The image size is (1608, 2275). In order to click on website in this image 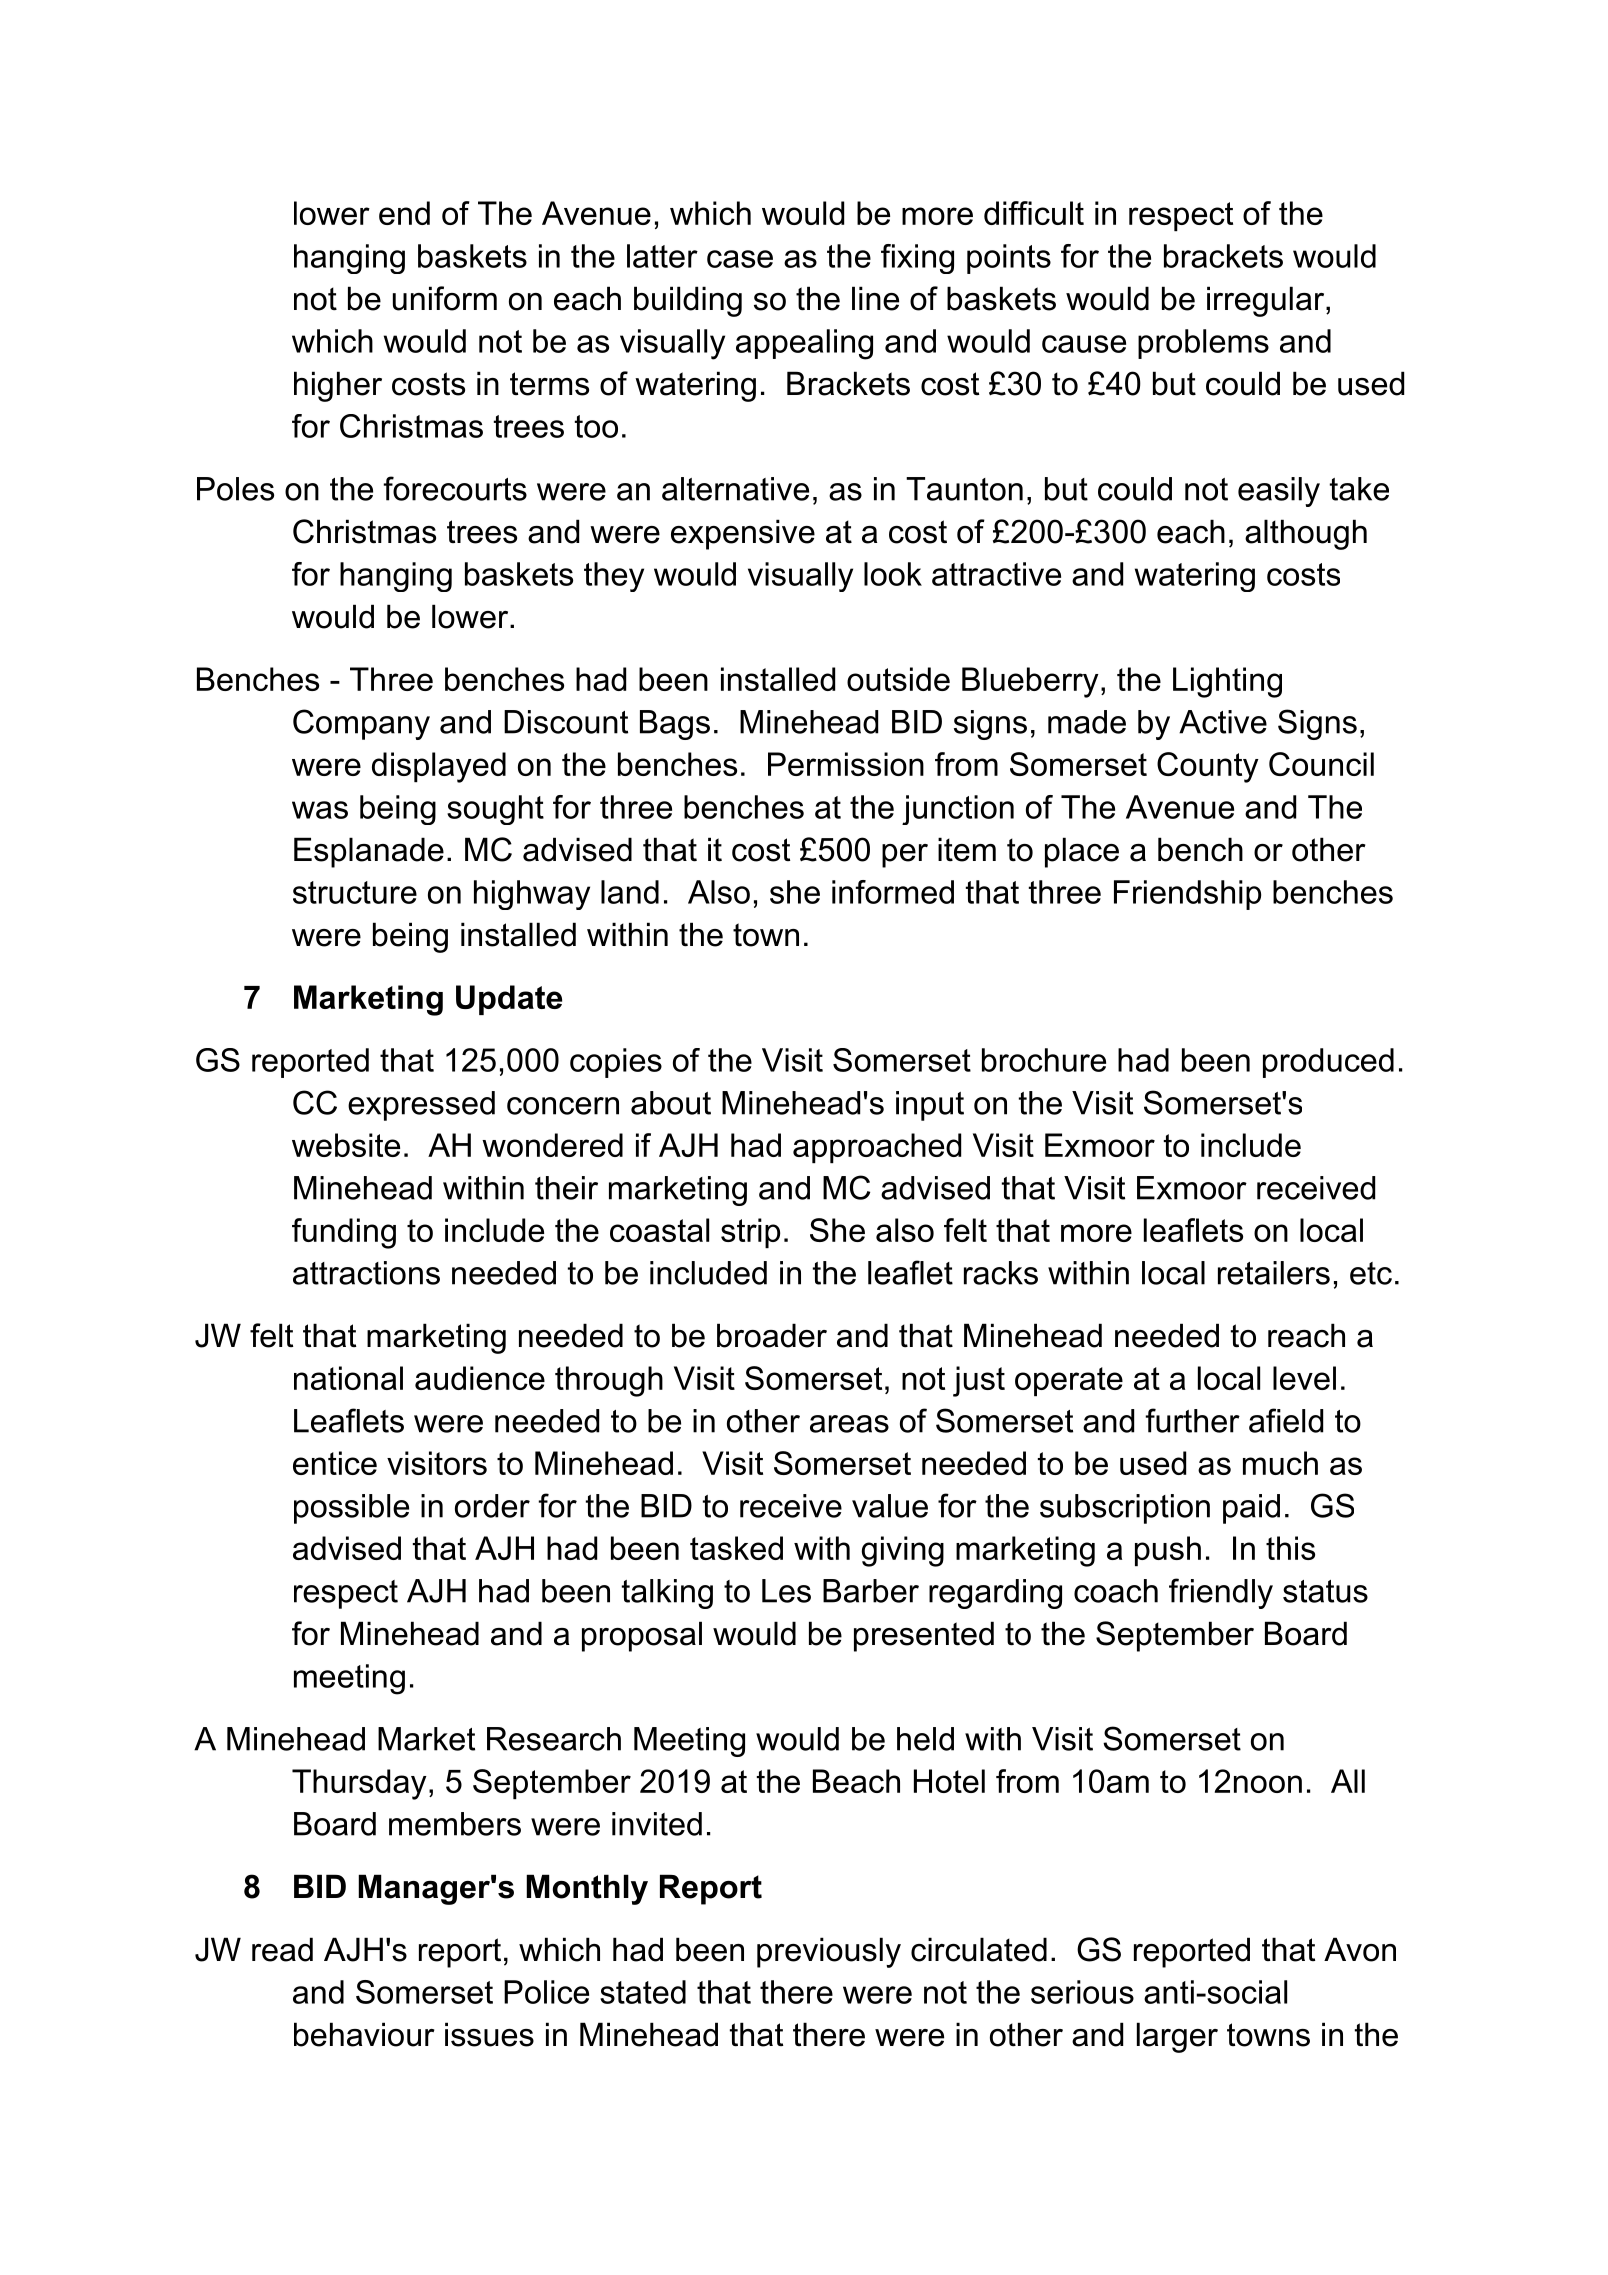, I will do `click(346, 1145)`.
